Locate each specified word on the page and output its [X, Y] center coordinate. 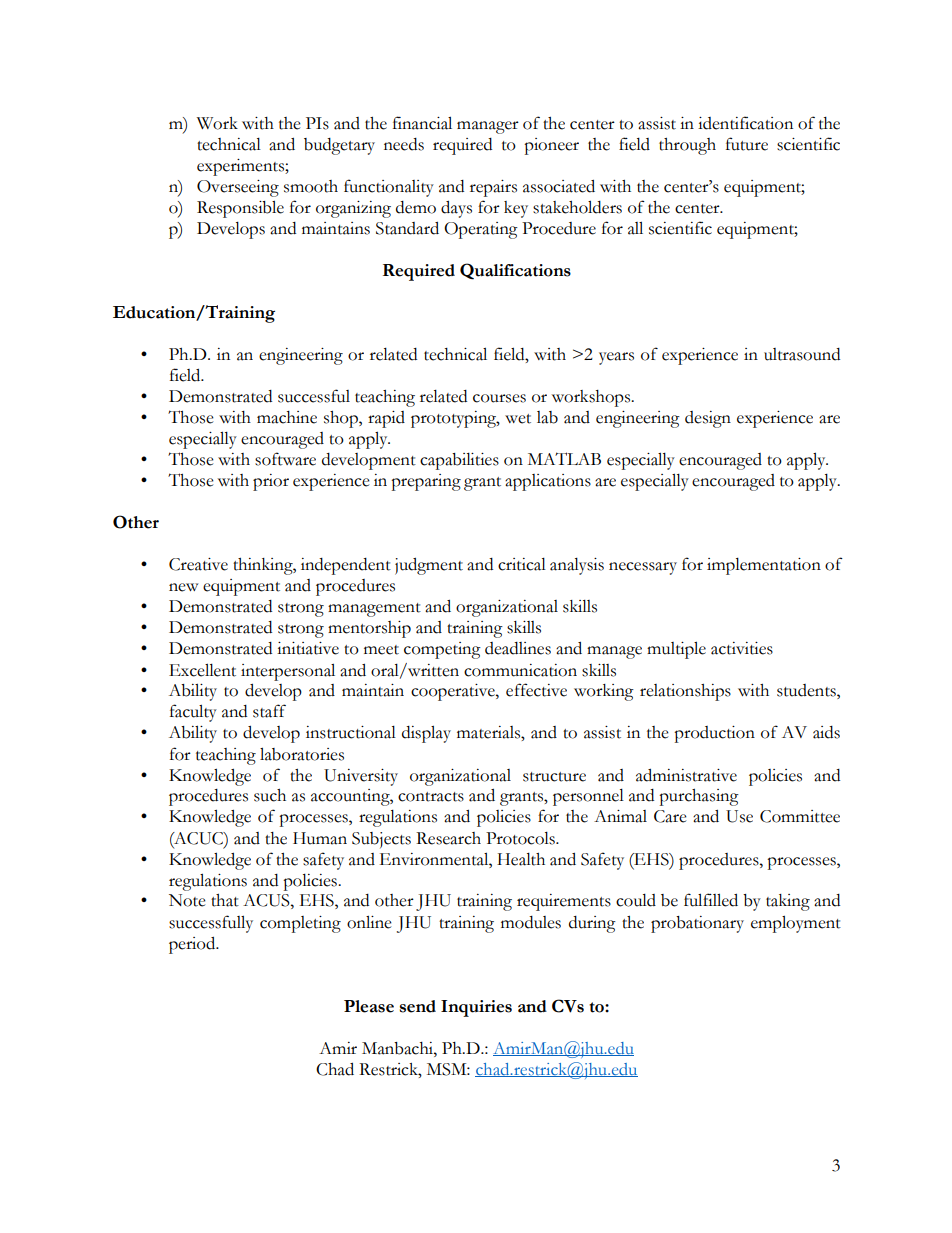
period [193, 945]
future [747, 144]
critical [522, 564]
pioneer [551, 146]
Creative [198, 564]
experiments [241, 167]
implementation [764, 566]
